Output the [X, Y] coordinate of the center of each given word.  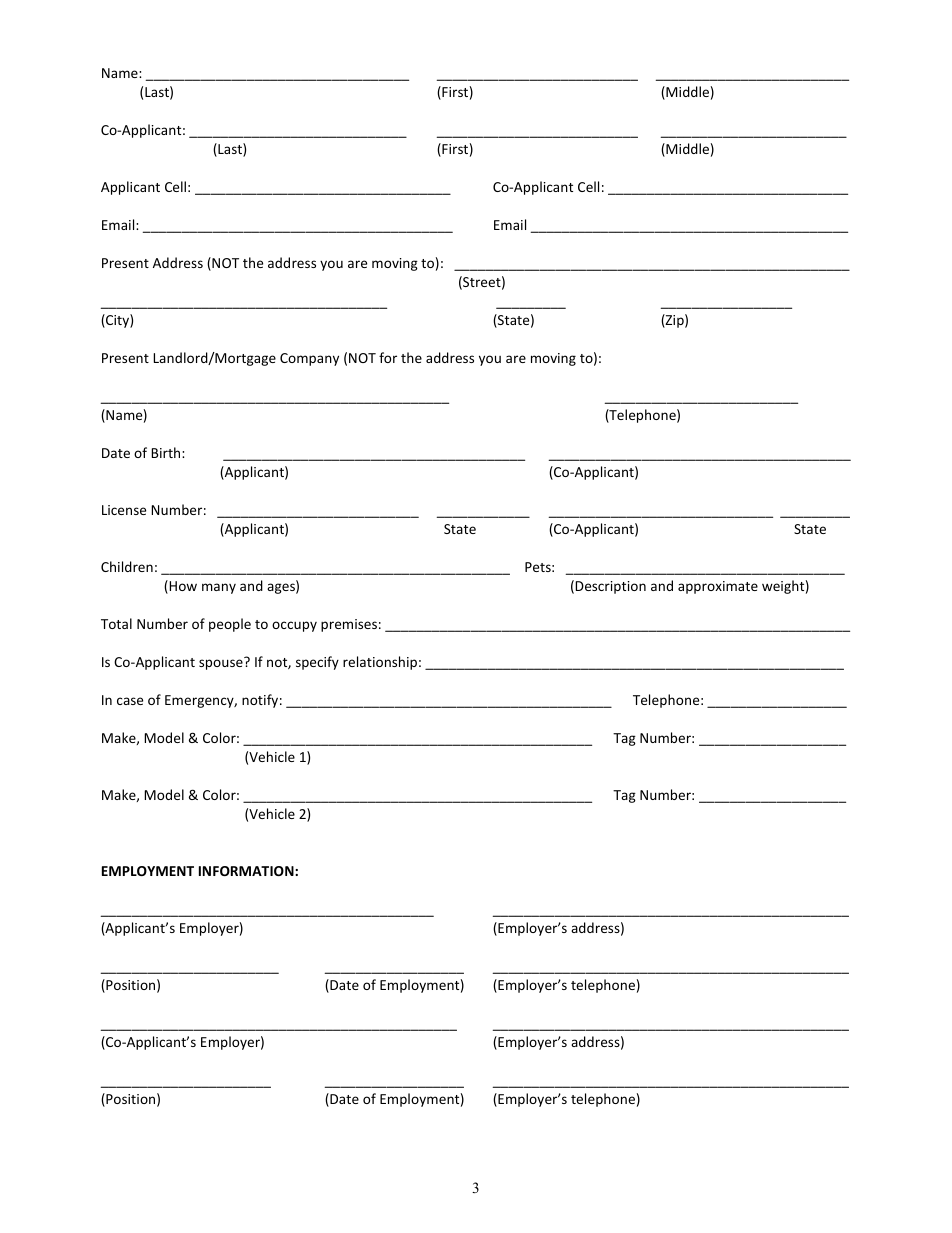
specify [317, 663]
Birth [167, 452]
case [130, 701]
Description [610, 587]
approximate [718, 587]
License [124, 510]
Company [309, 359]
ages [282, 588]
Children [127, 566]
